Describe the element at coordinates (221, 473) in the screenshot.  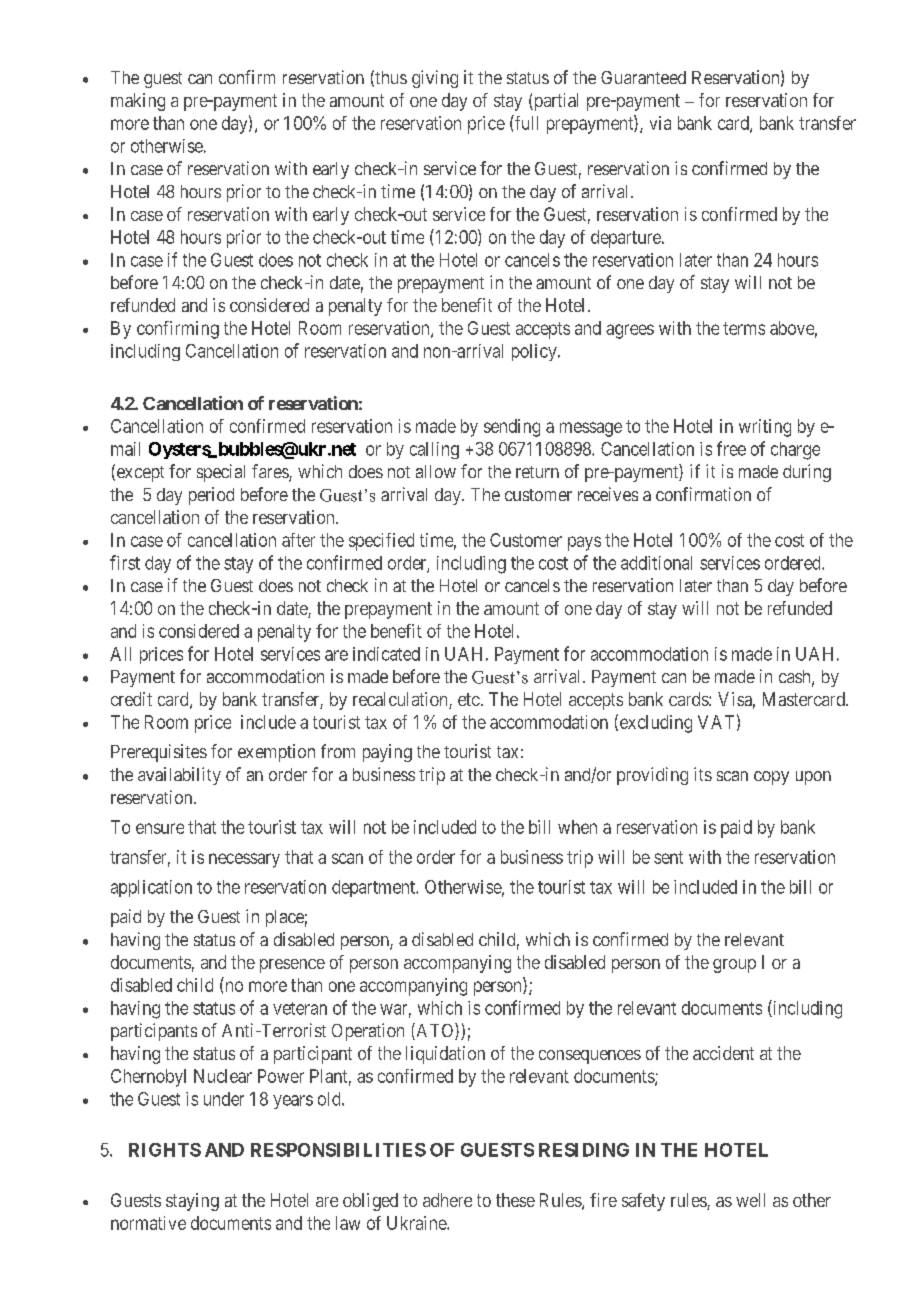
I see `special` at that location.
